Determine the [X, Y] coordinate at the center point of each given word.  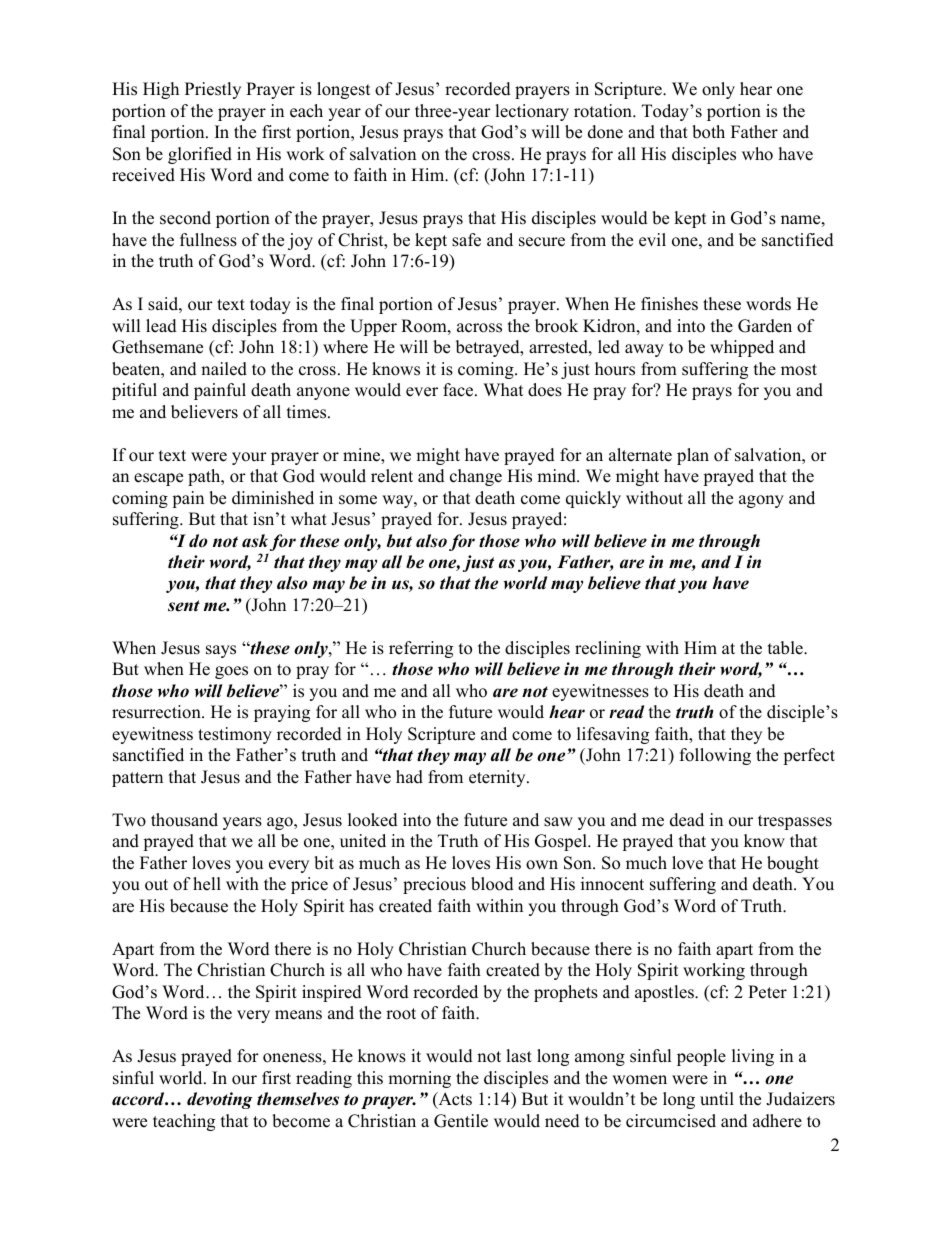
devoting [220, 1100]
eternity [498, 778]
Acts [454, 1100]
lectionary [532, 112]
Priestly [213, 90]
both [708, 132]
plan [693, 456]
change [476, 477]
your [249, 458]
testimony [235, 735]
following [715, 756]
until [717, 1099]
